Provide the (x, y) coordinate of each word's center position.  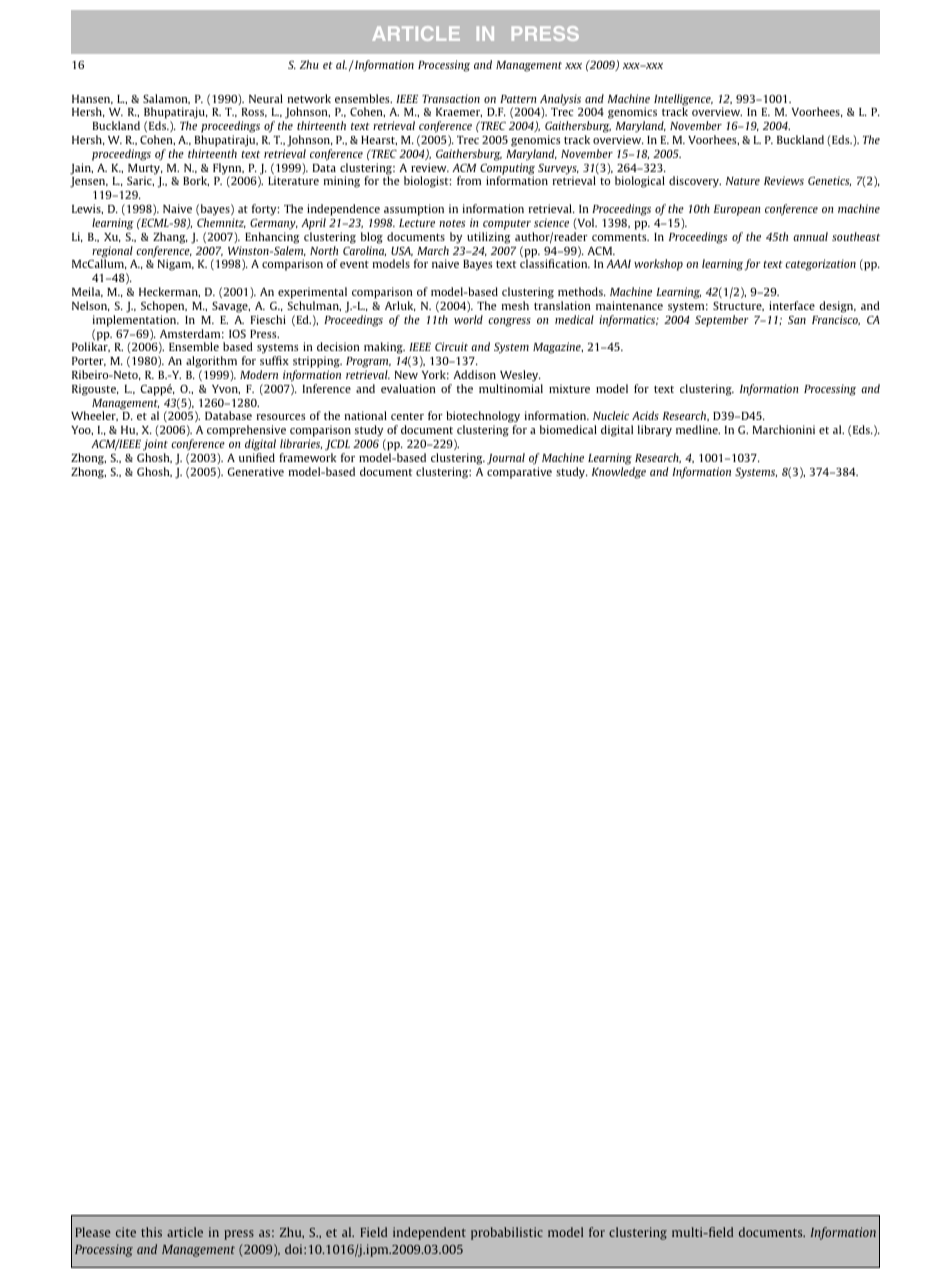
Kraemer (459, 112)
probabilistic (507, 1233)
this (151, 1232)
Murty (145, 170)
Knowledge (619, 473)
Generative (256, 471)
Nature (743, 181)
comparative (519, 473)
